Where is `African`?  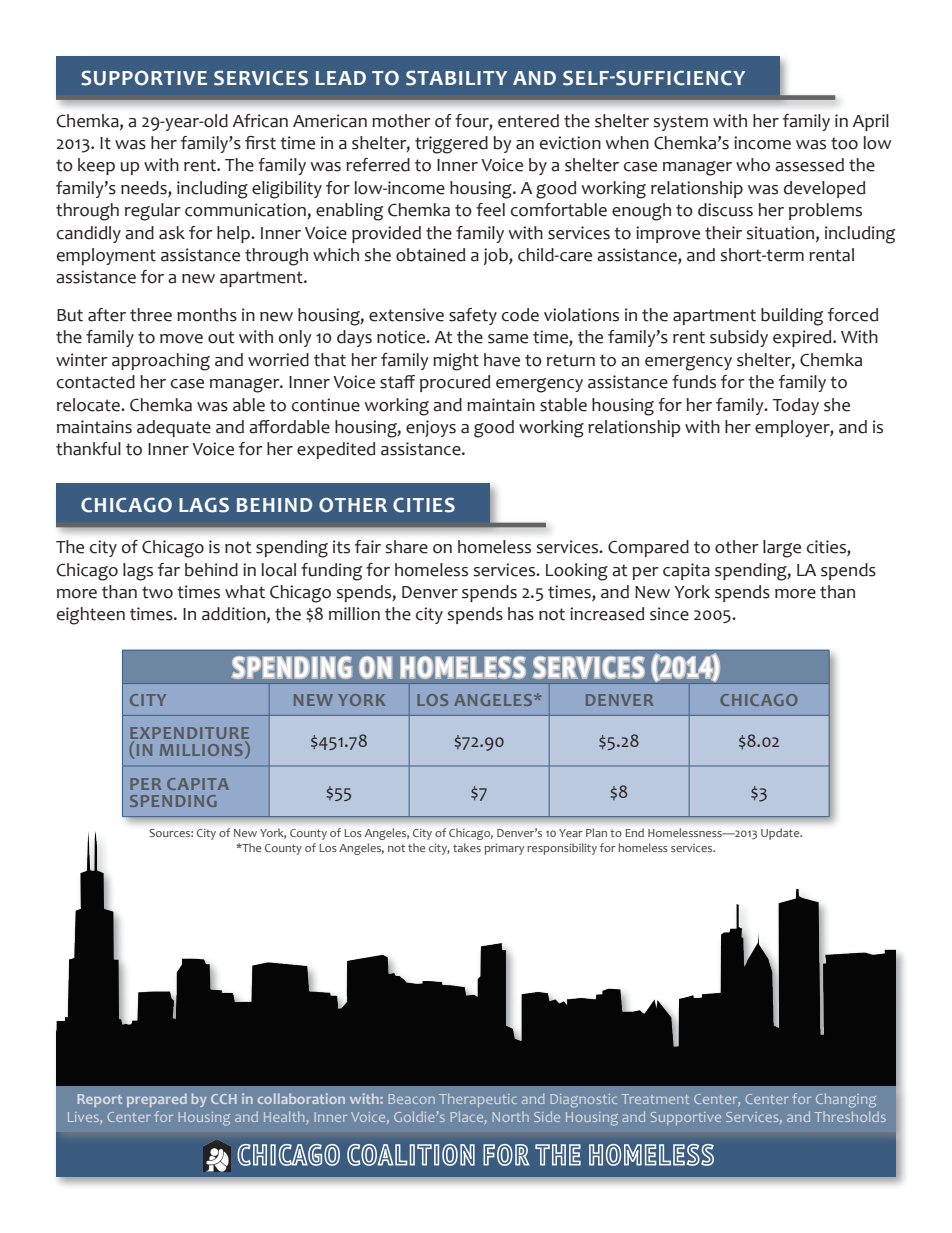
African is located at coordinates (260, 121).
